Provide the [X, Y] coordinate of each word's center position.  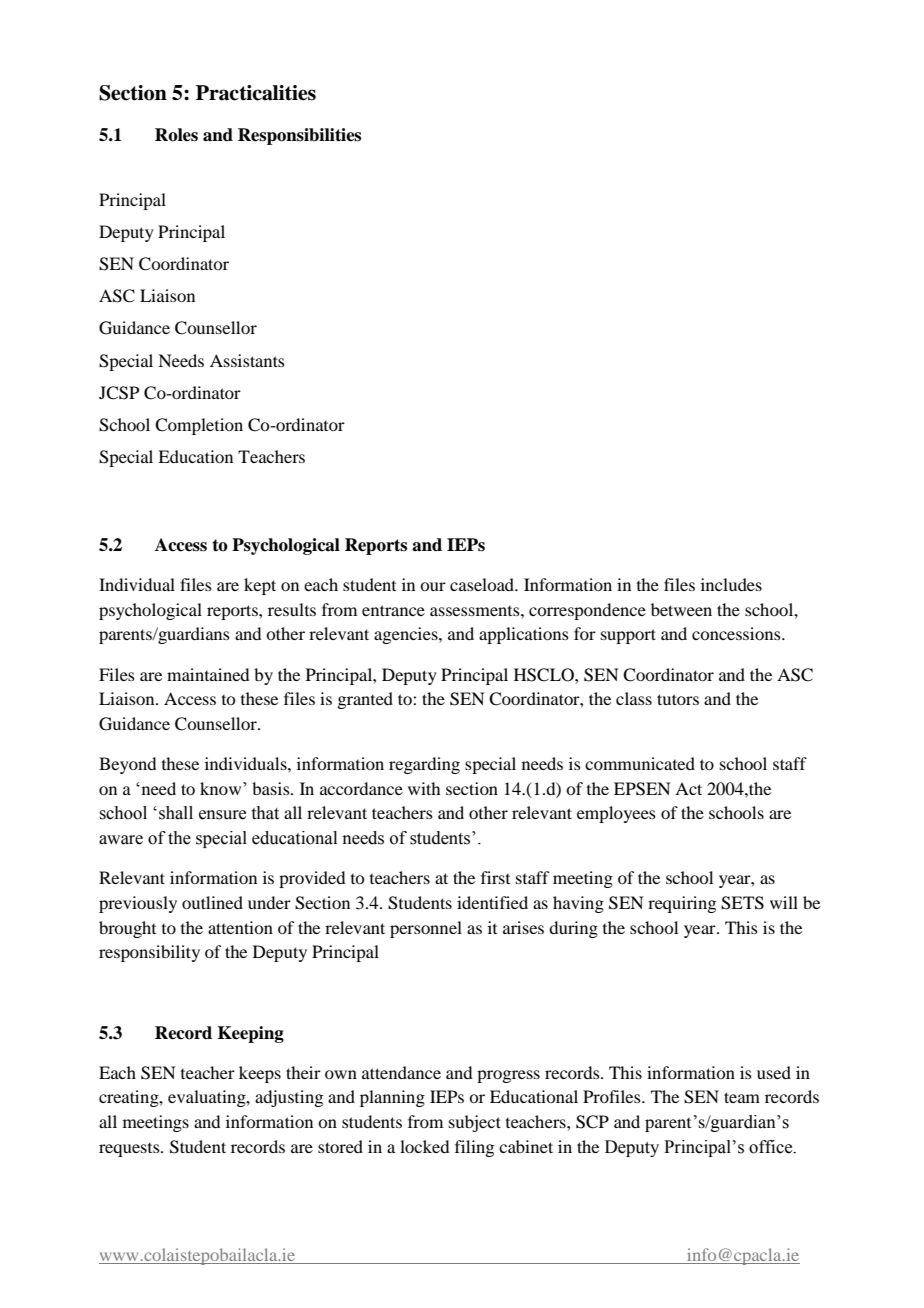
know [222, 788]
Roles [176, 135]
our [433, 586]
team [742, 1097]
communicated [640, 763]
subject [475, 1123]
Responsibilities [299, 136]
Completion [199, 426]
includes [731, 584]
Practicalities [256, 93]
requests [130, 1150]
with [424, 788]
